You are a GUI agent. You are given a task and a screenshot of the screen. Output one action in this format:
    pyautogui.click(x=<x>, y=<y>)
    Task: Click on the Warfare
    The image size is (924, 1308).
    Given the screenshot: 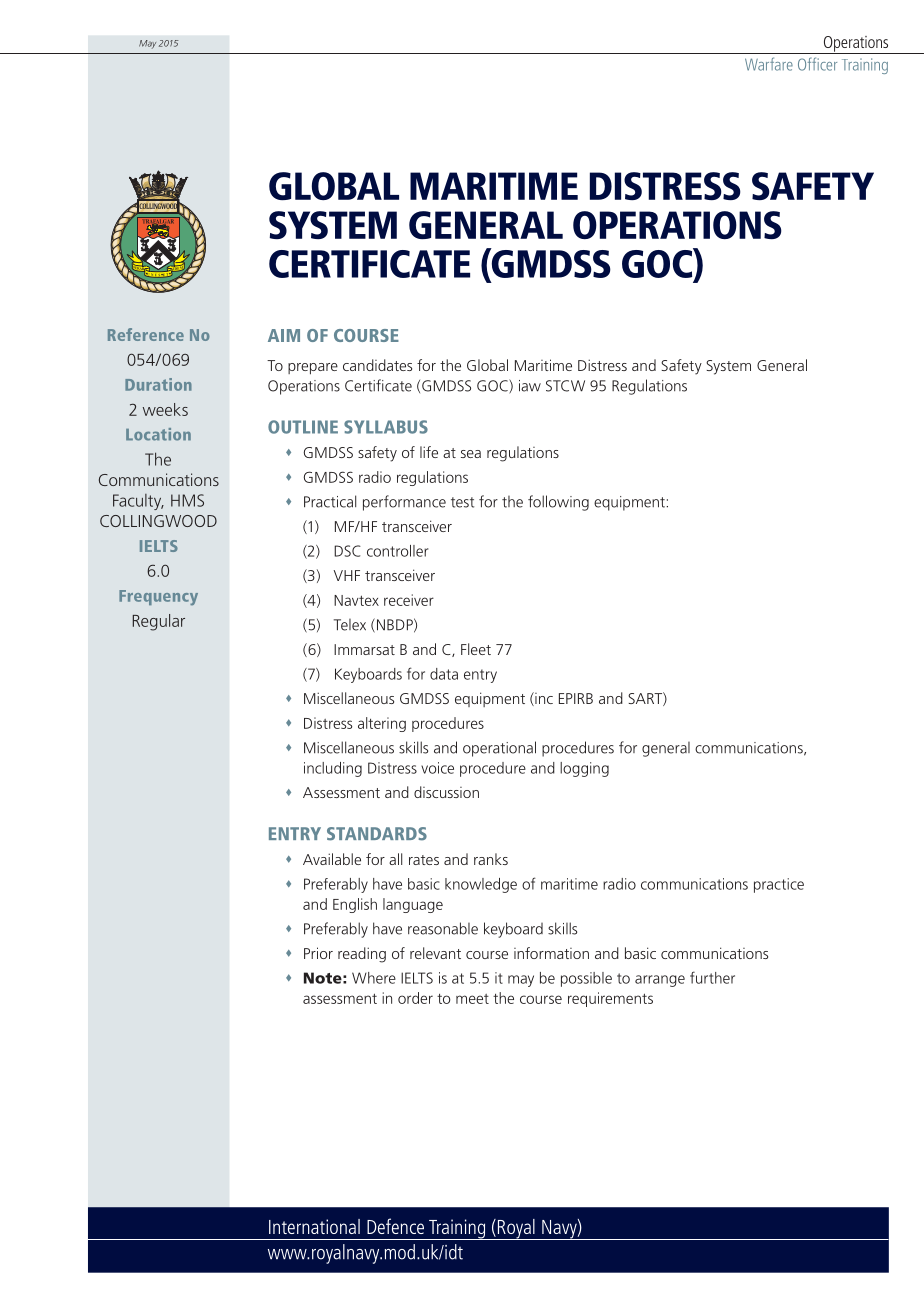 What is the action you would take?
    pyautogui.click(x=769, y=64)
